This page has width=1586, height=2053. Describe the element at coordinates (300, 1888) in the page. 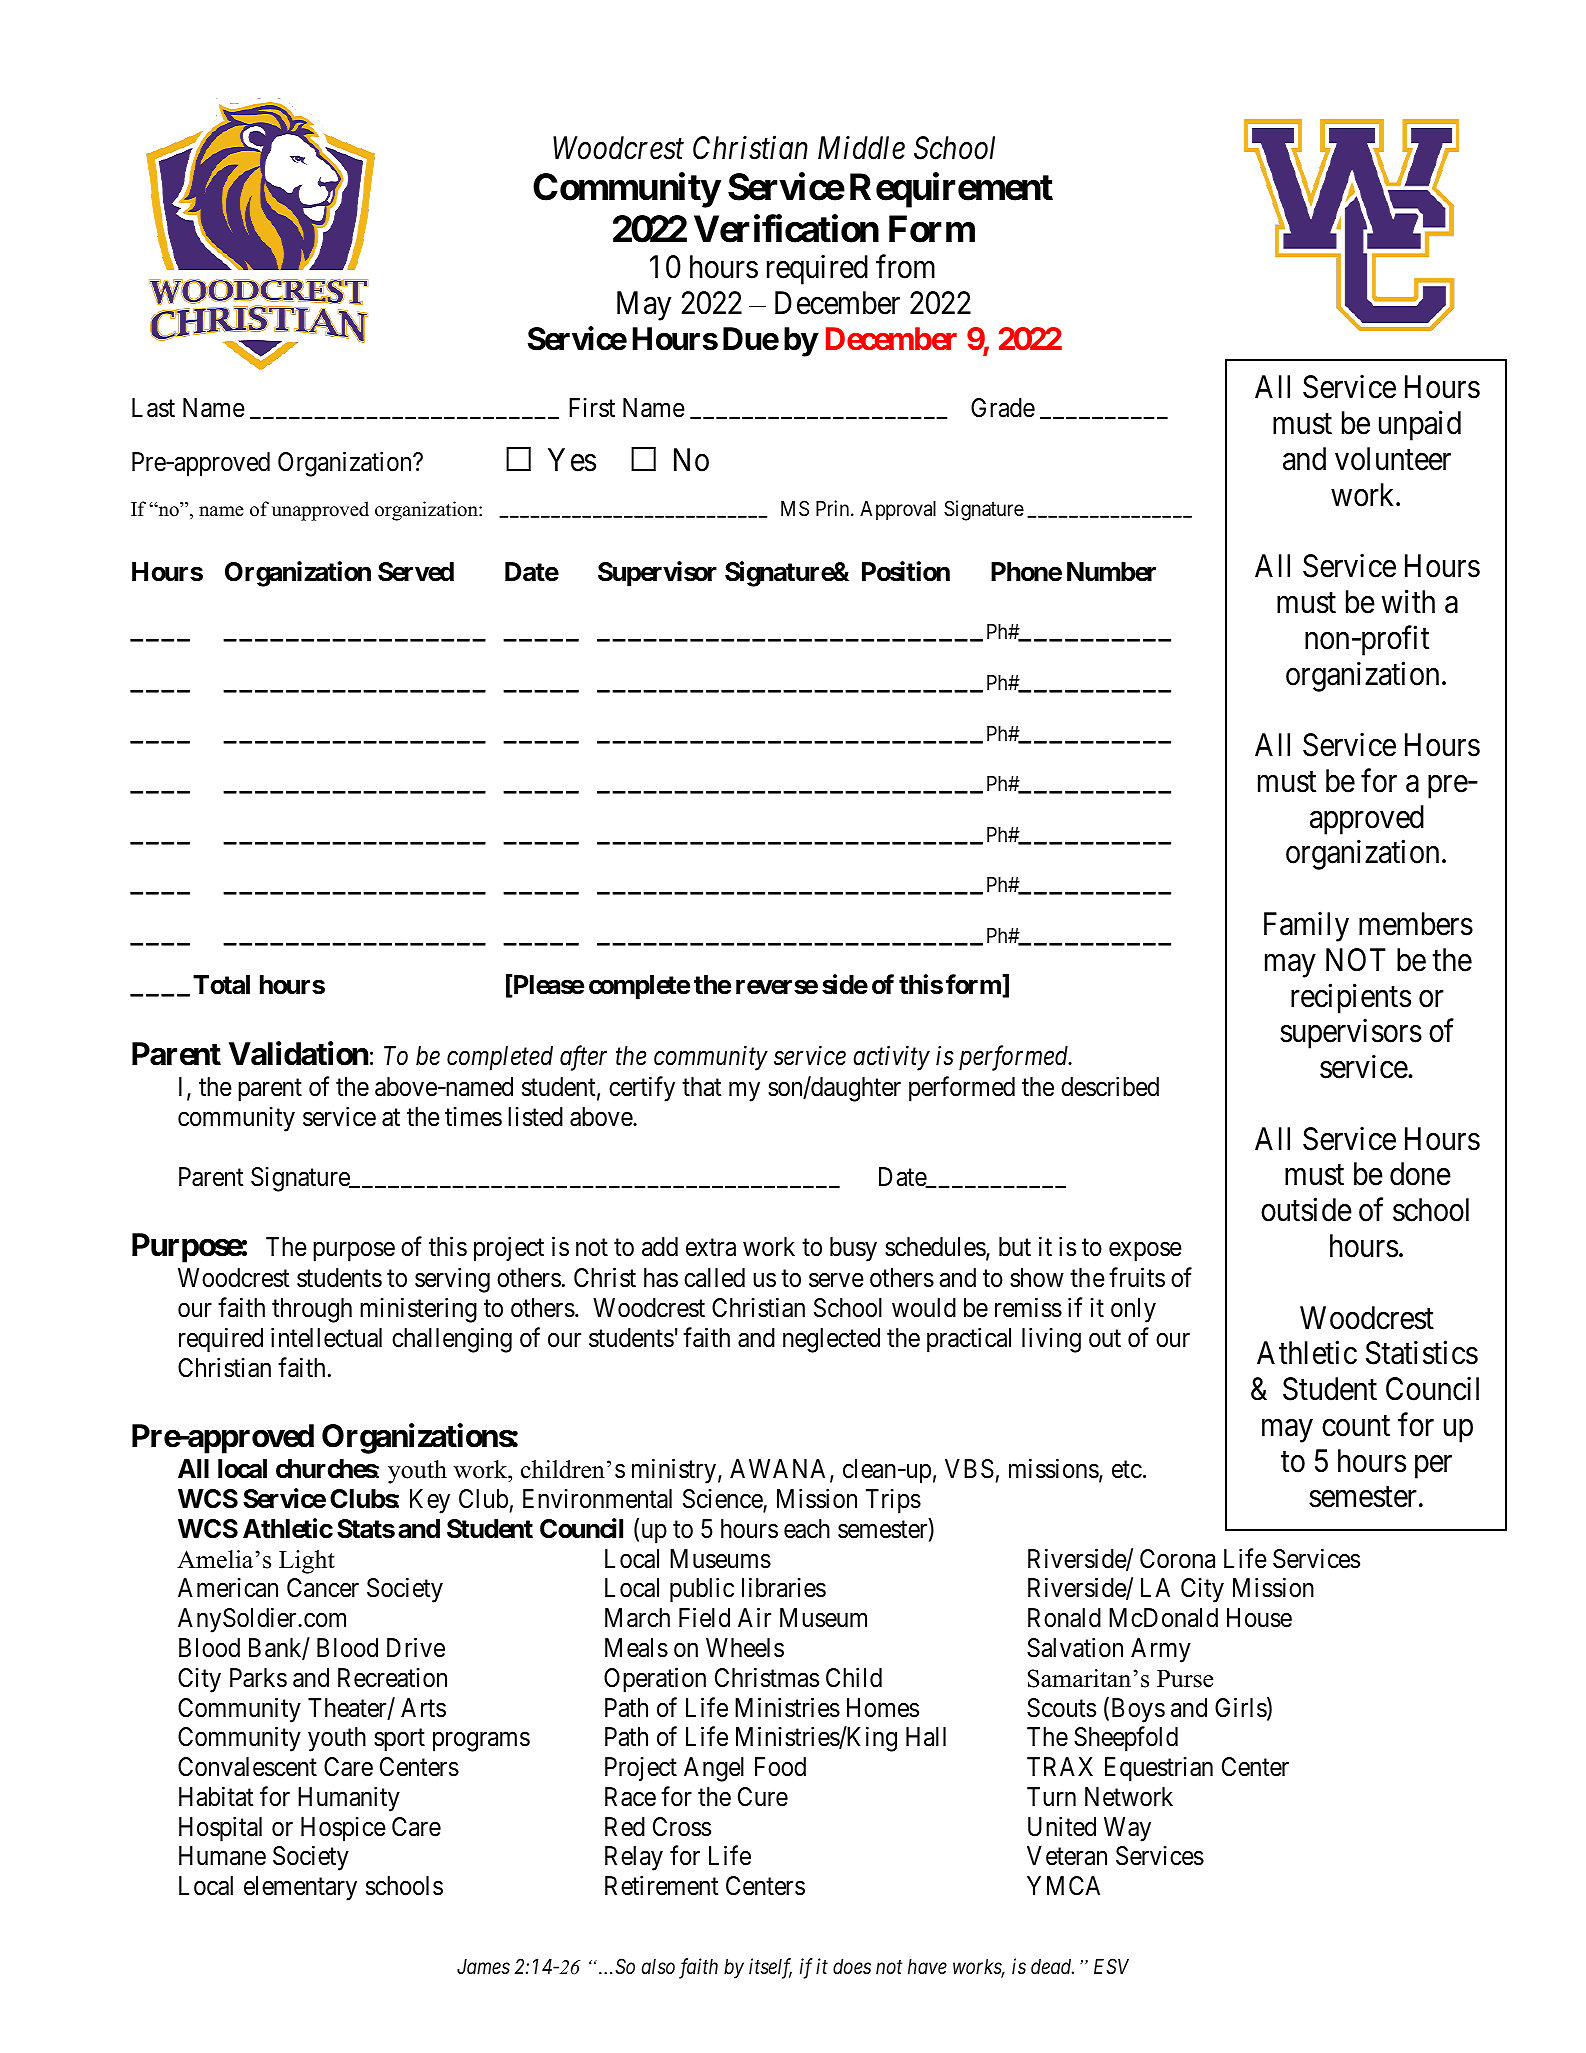

I see `elementary` at that location.
